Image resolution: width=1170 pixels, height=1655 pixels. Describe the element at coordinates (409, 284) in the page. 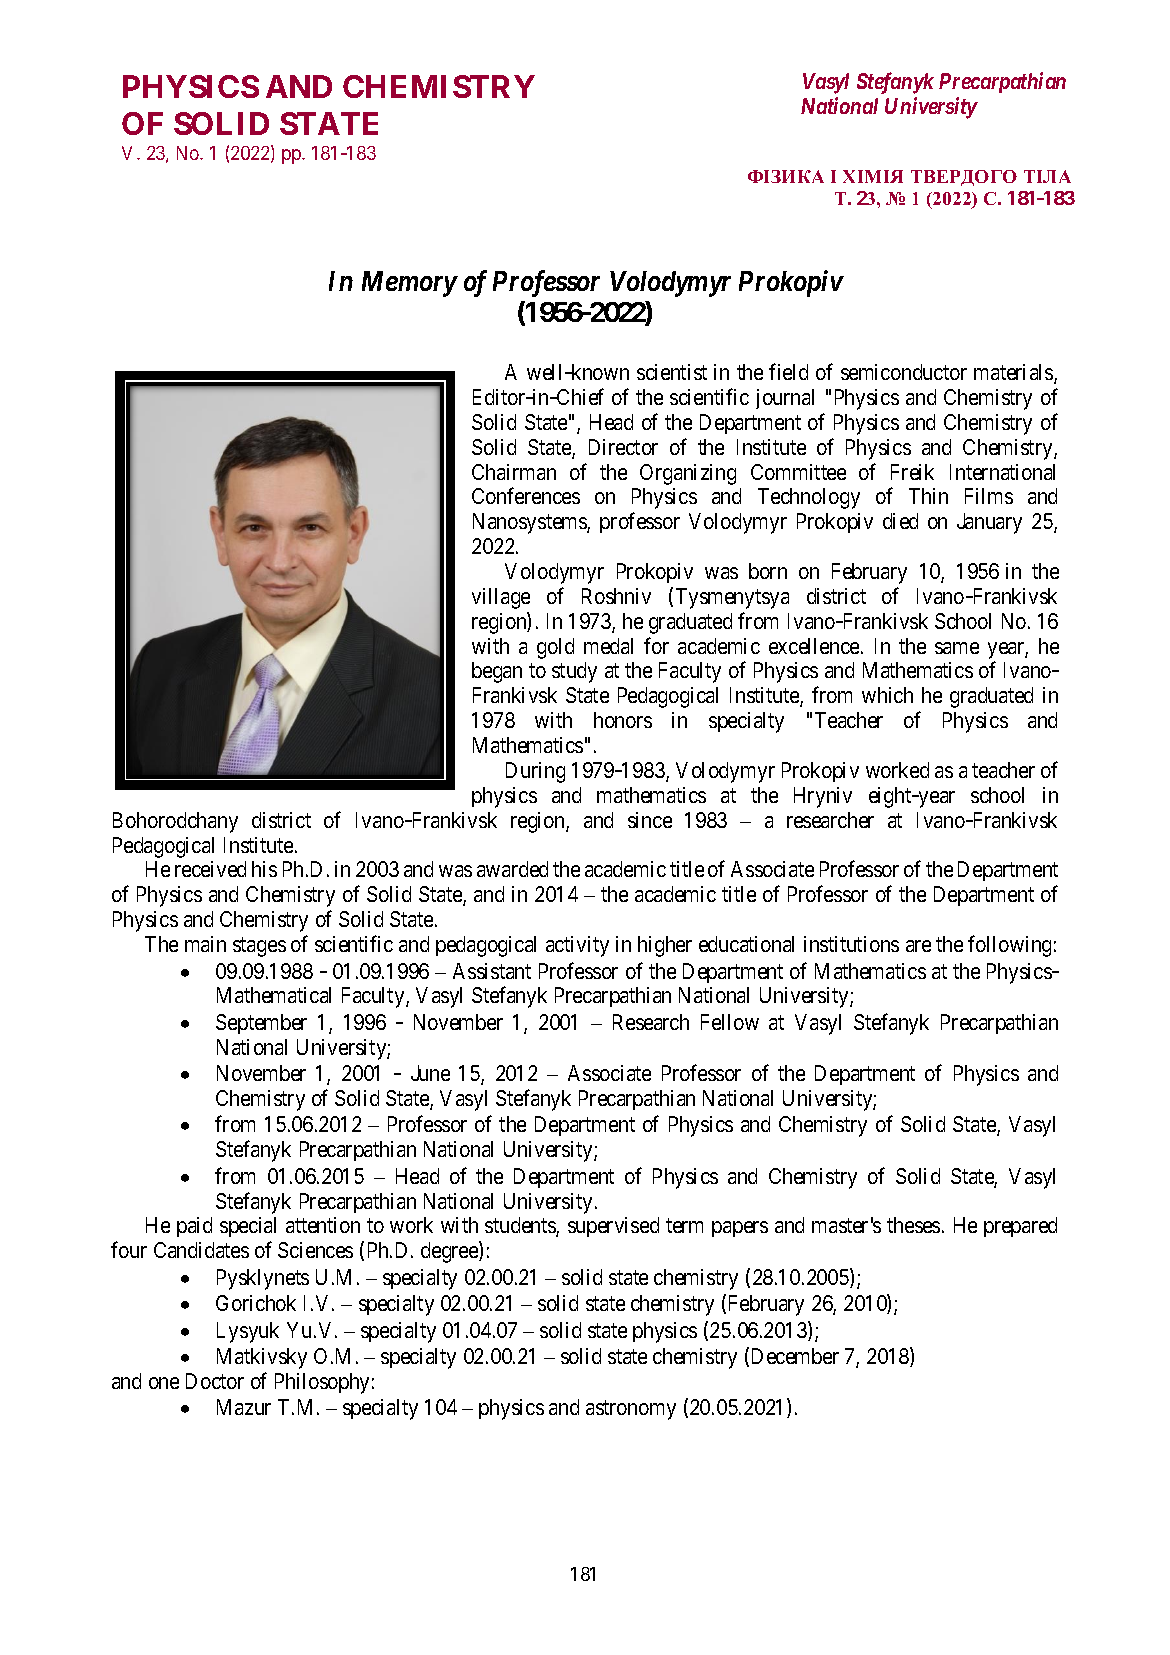

I see `Memory` at that location.
